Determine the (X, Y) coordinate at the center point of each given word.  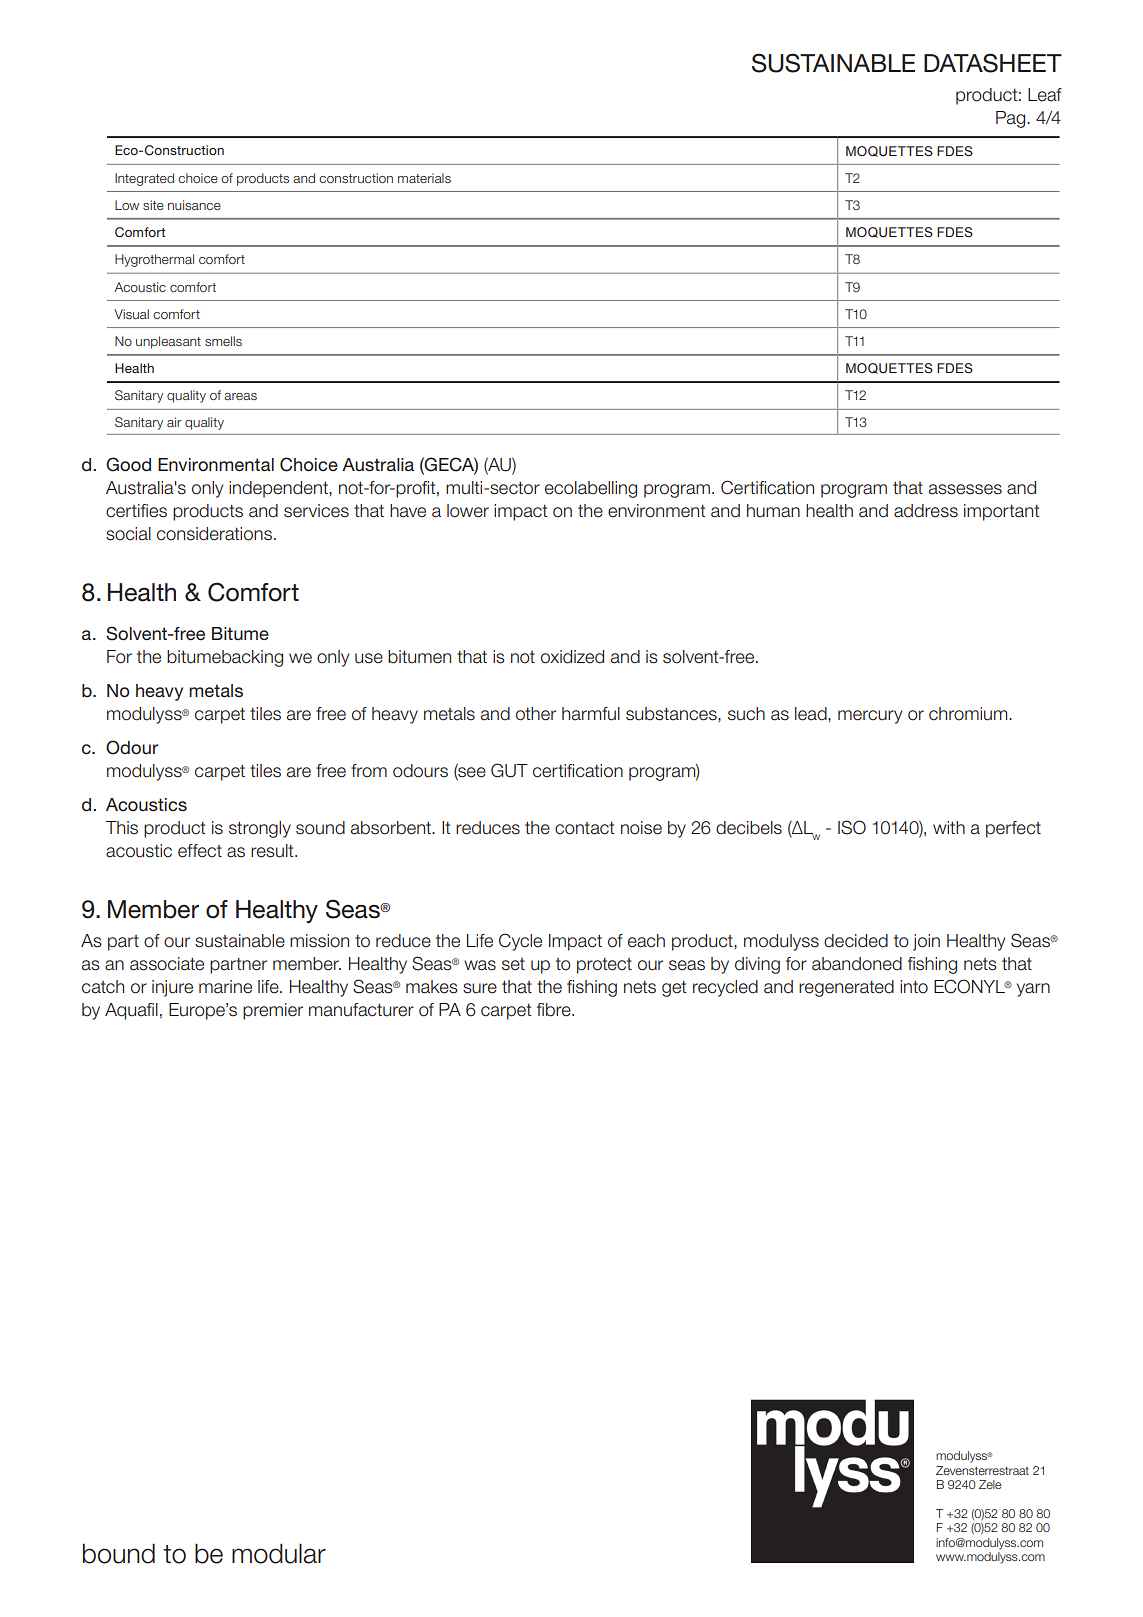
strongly (260, 829)
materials (424, 178)
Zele (990, 1484)
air (174, 422)
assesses (965, 489)
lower (468, 511)
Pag (1012, 119)
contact (585, 828)
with (949, 827)
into (914, 987)
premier (273, 1011)
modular (279, 1553)
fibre (555, 1010)
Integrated (144, 179)
